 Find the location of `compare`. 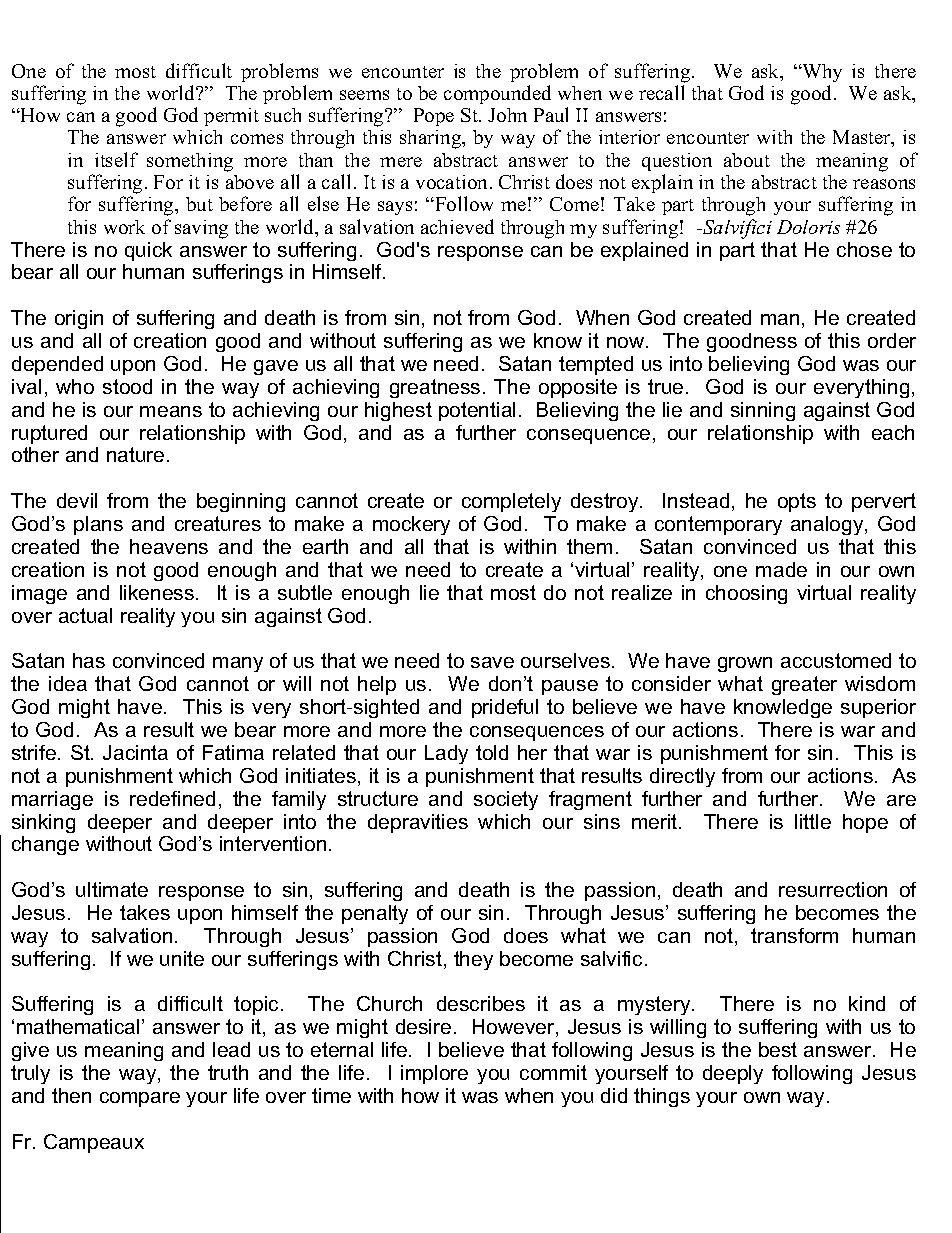

compare is located at coordinates (140, 1099).
